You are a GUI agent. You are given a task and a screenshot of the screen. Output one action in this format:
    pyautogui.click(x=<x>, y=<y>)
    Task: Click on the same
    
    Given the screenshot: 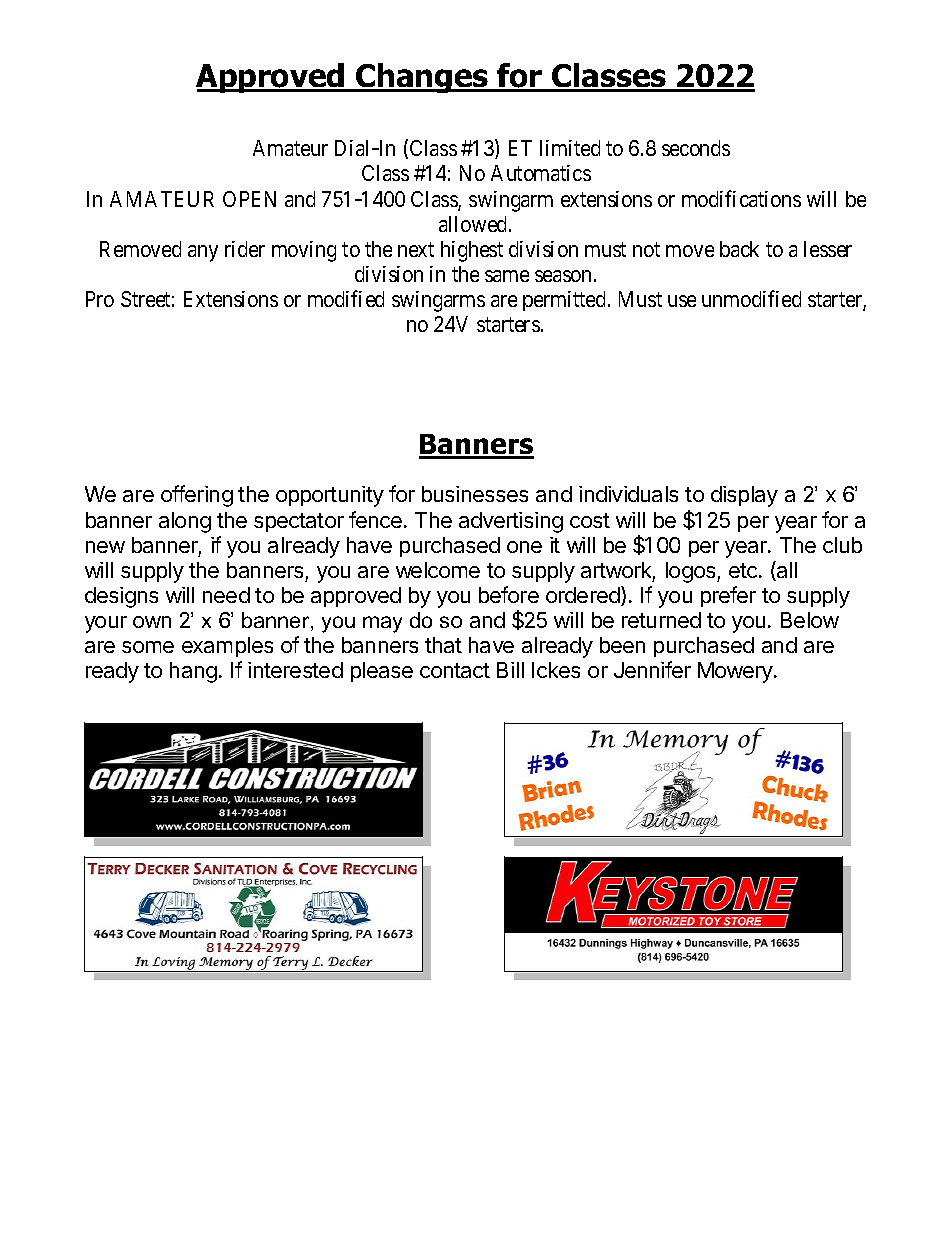 What is the action you would take?
    pyautogui.click(x=507, y=276)
